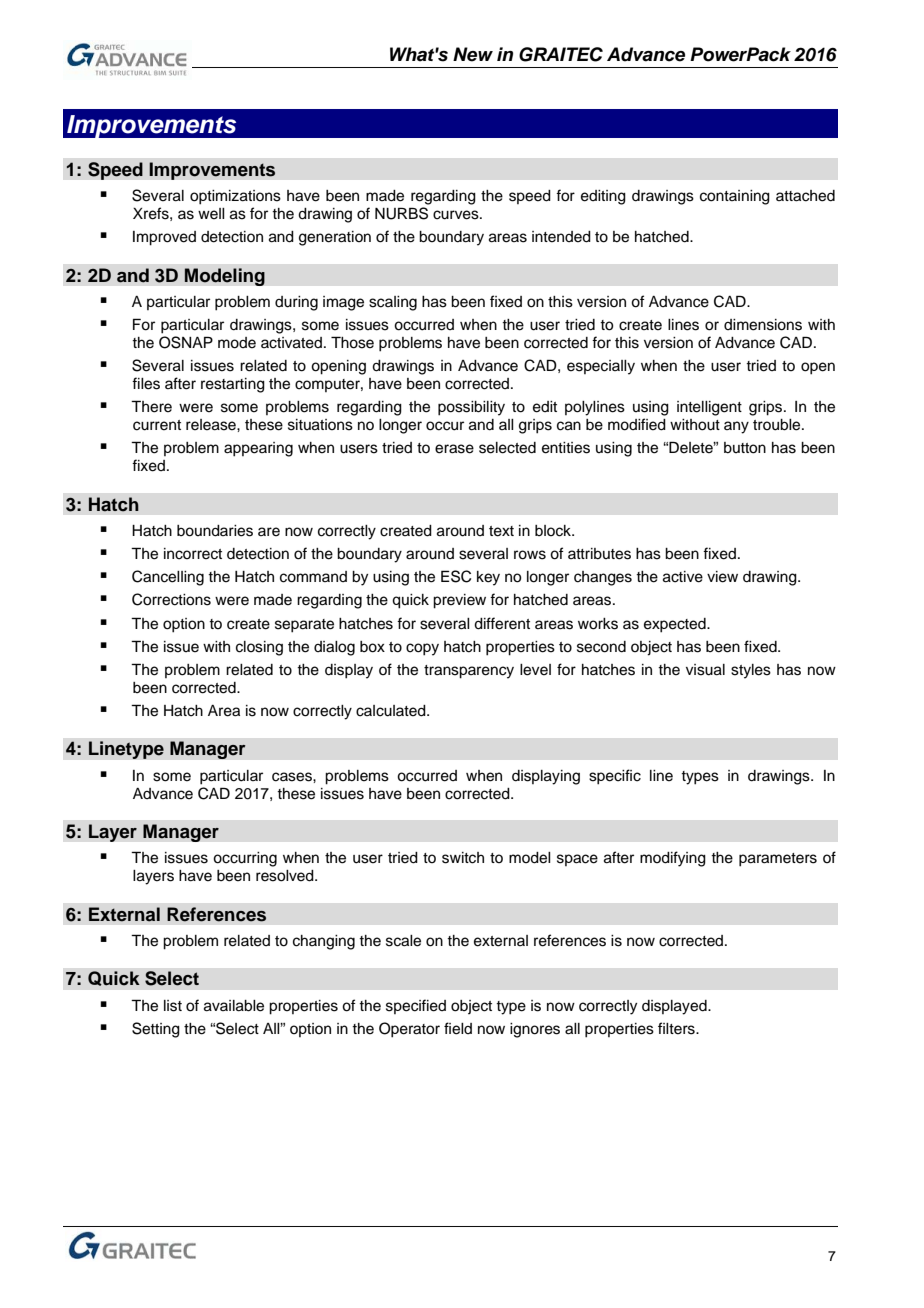 Image resolution: width=924 pixels, height=1308 pixels. What do you see at coordinates (215, 531) in the screenshot?
I see `boundaries` at bounding box center [215, 531].
